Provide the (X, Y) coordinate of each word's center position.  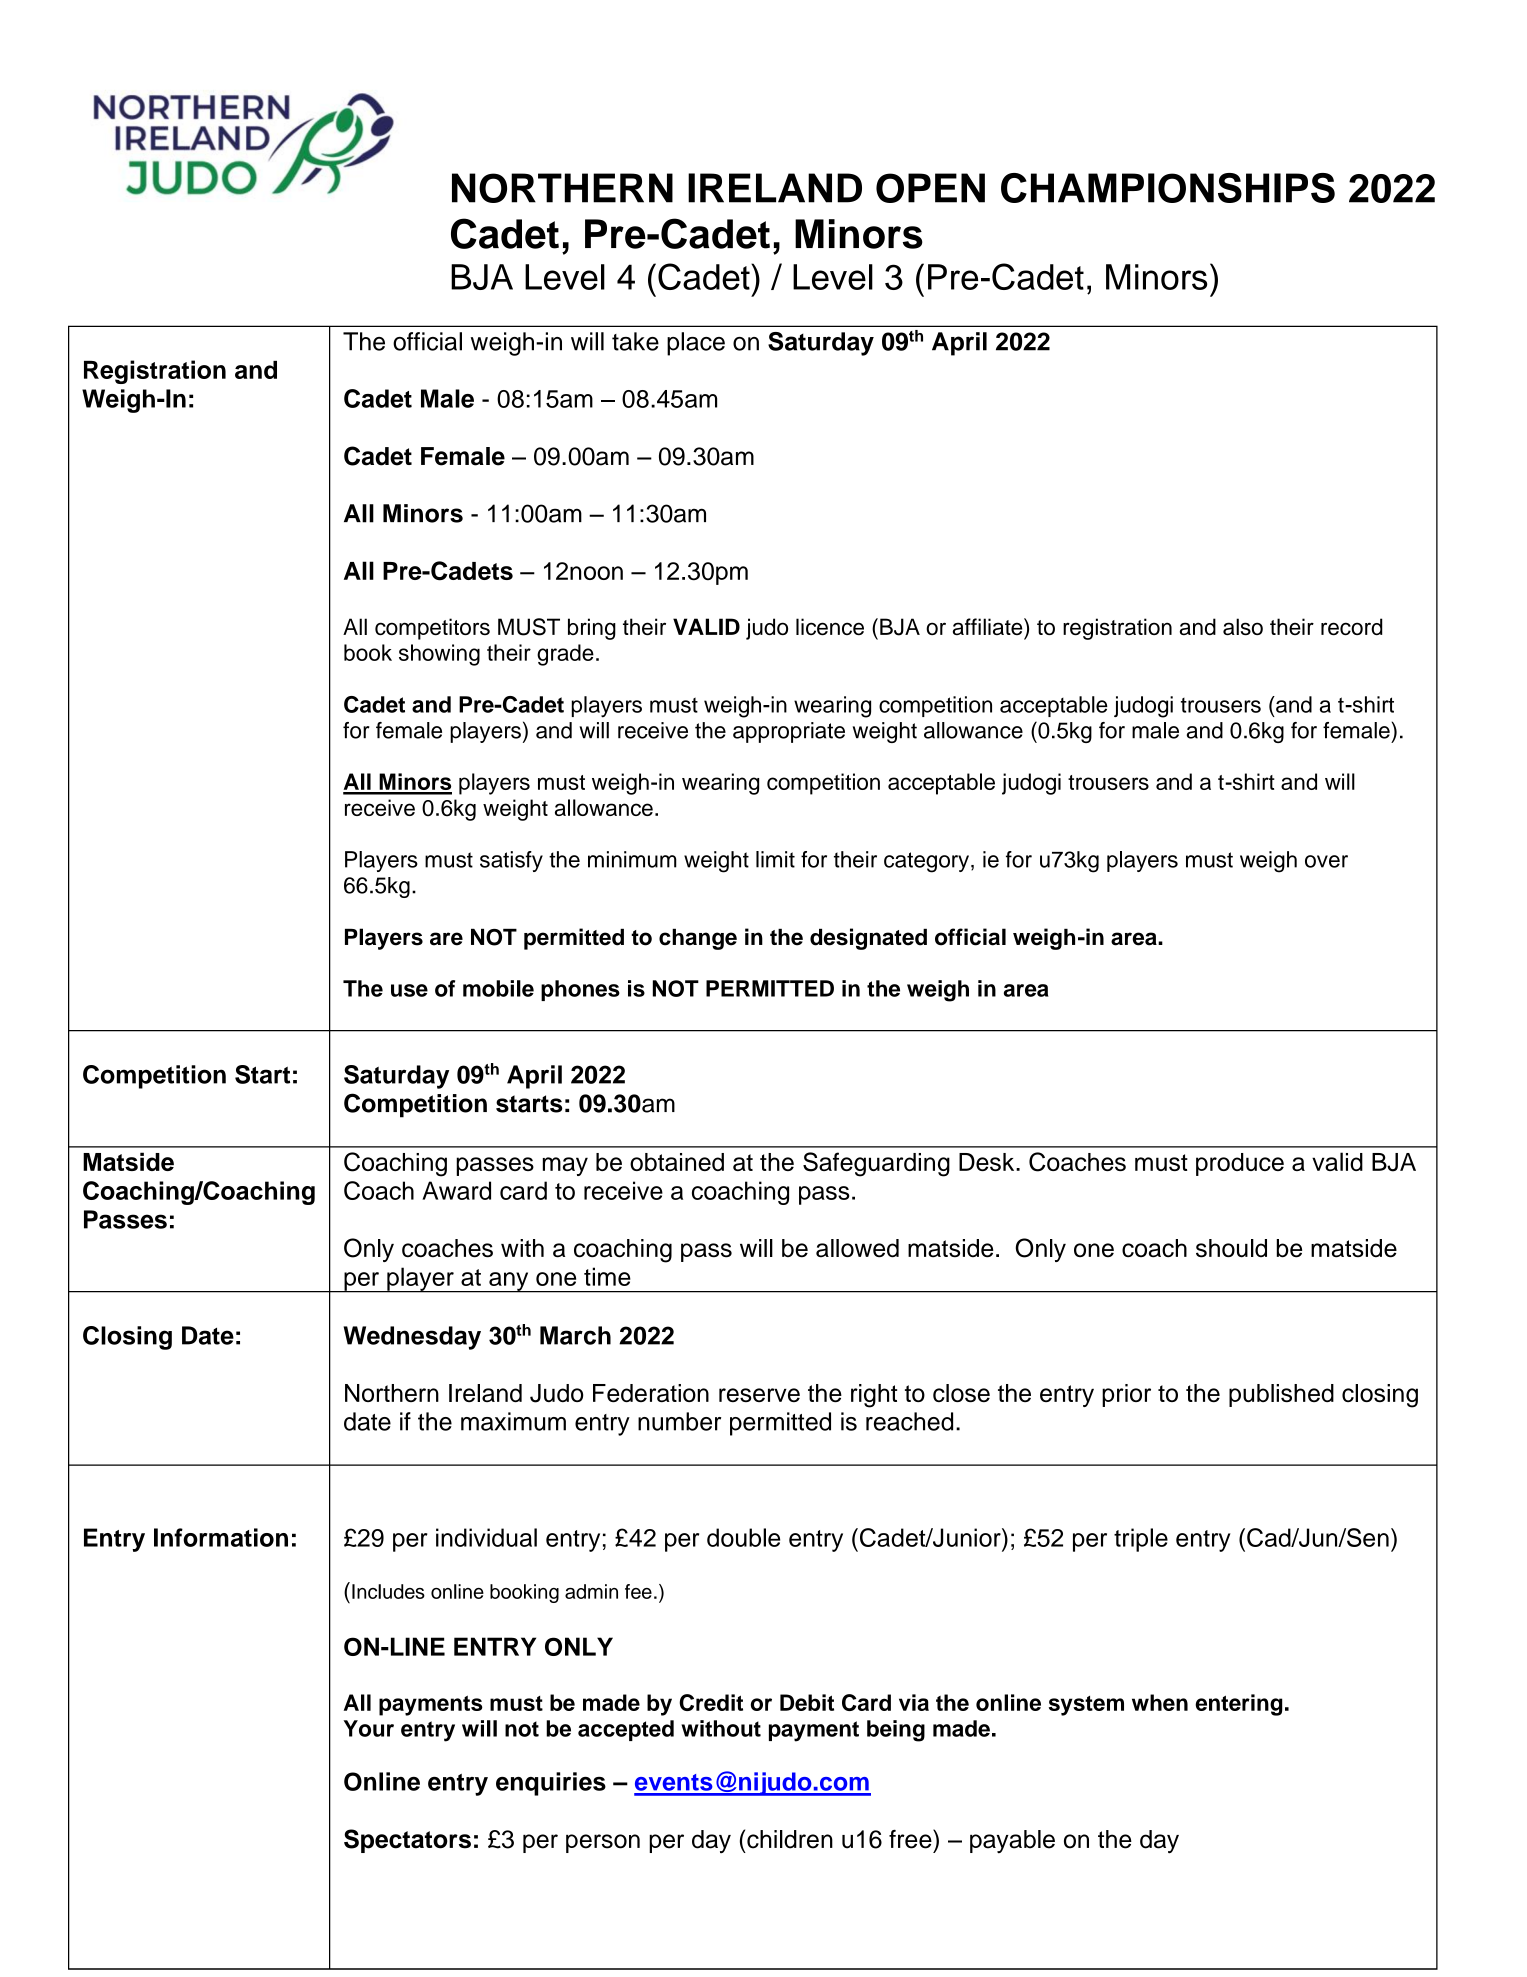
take (635, 341)
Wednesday (412, 1338)
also (1243, 627)
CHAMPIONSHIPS (1168, 188)
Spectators (407, 1841)
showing (439, 655)
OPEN (930, 188)
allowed (857, 1248)
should (1231, 1248)
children (790, 1839)
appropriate (789, 732)
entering (1239, 1705)
